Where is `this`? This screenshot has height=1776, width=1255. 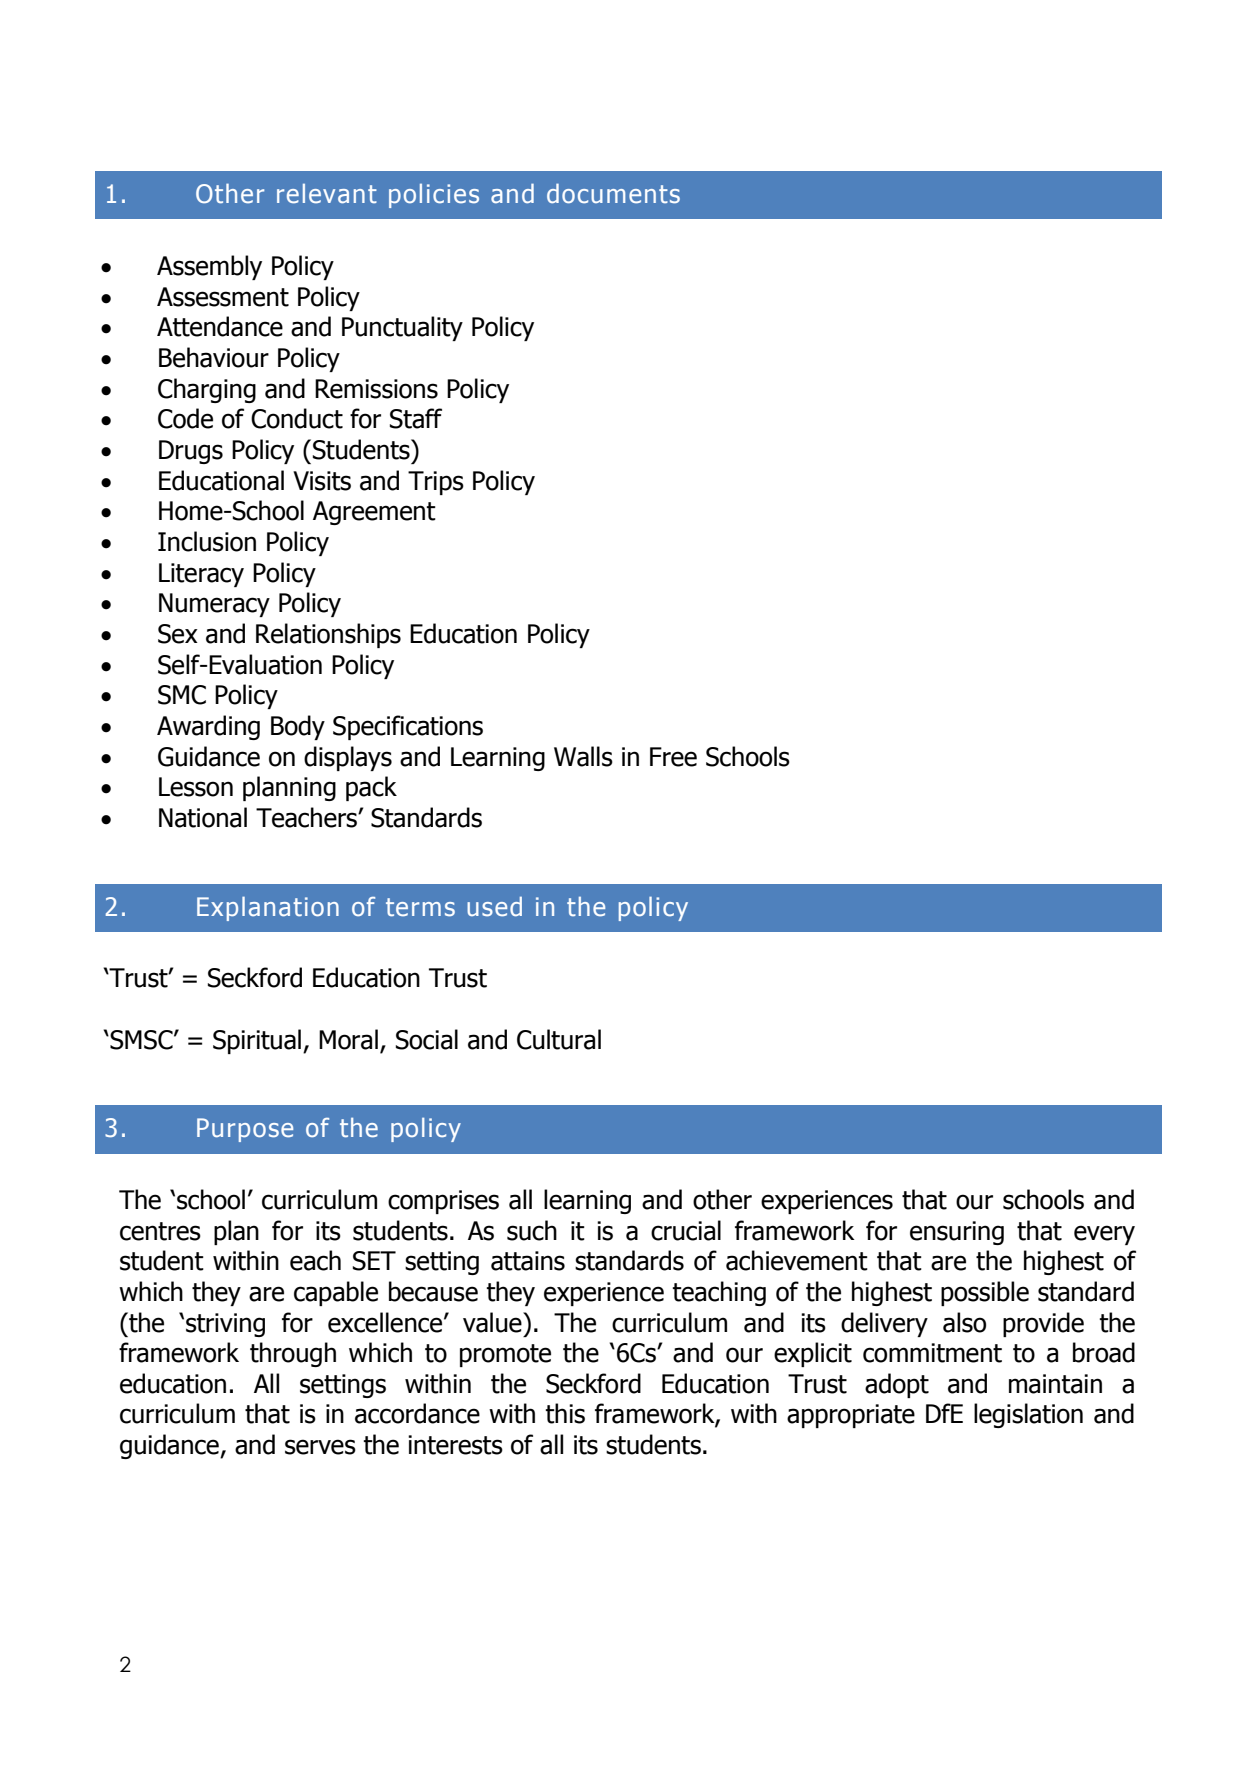
this is located at coordinates (565, 1413).
